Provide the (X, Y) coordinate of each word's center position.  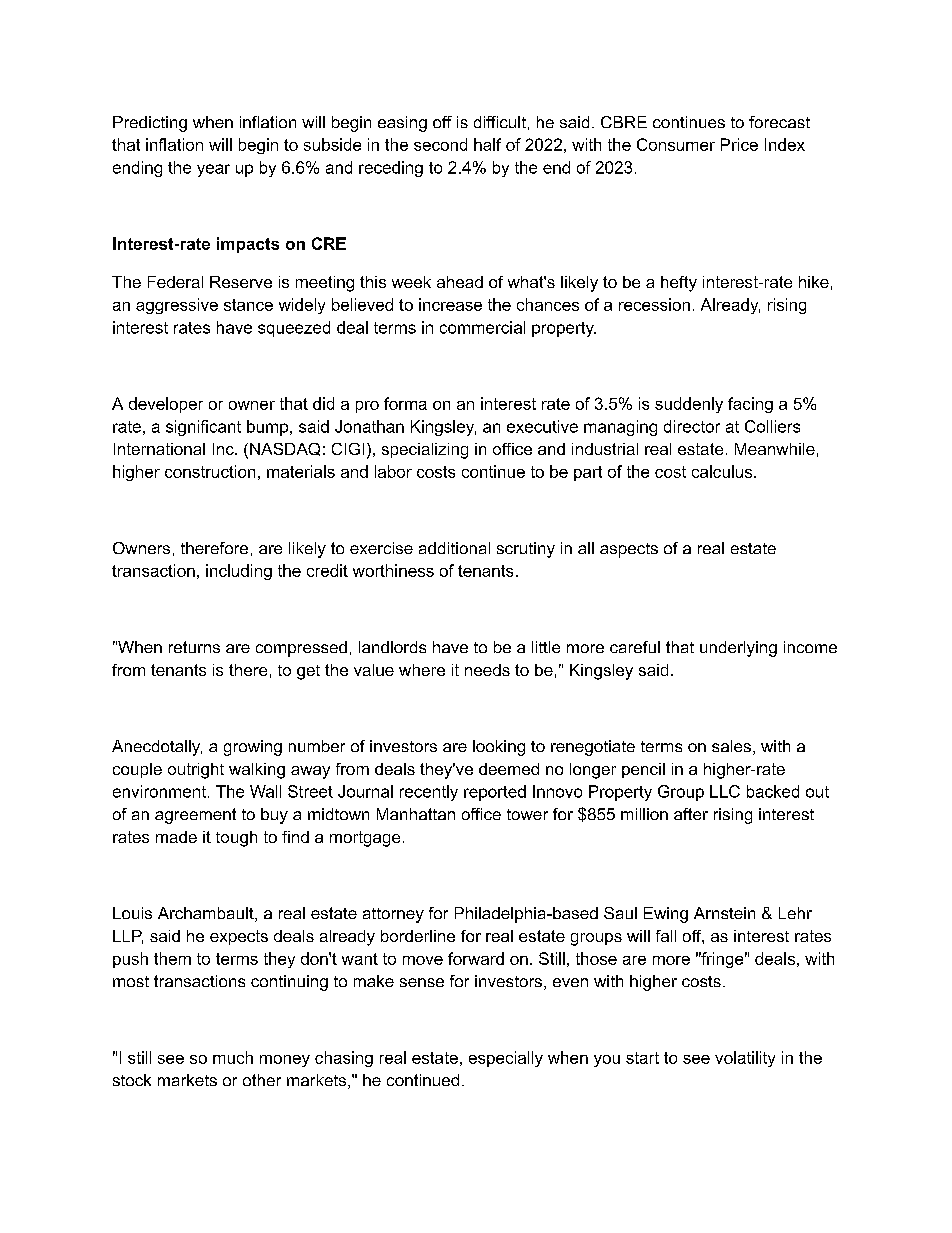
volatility (745, 1059)
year (213, 170)
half (487, 144)
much (233, 1057)
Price (739, 144)
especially (506, 1059)
